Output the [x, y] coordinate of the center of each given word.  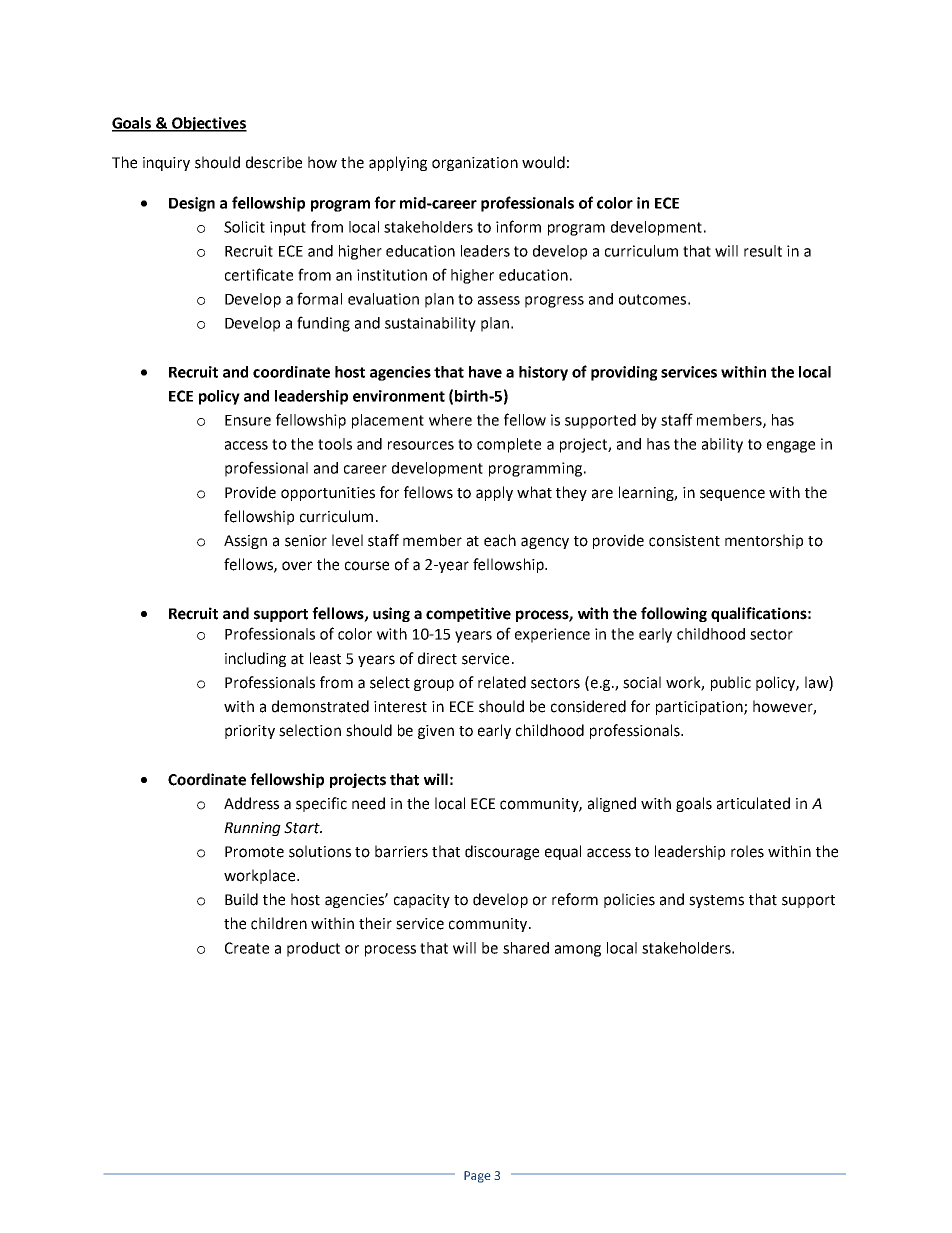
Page [477, 1177]
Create [247, 948]
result [763, 251]
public [731, 683]
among [578, 951]
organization [475, 164]
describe [274, 162]
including [255, 659]
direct [437, 658]
